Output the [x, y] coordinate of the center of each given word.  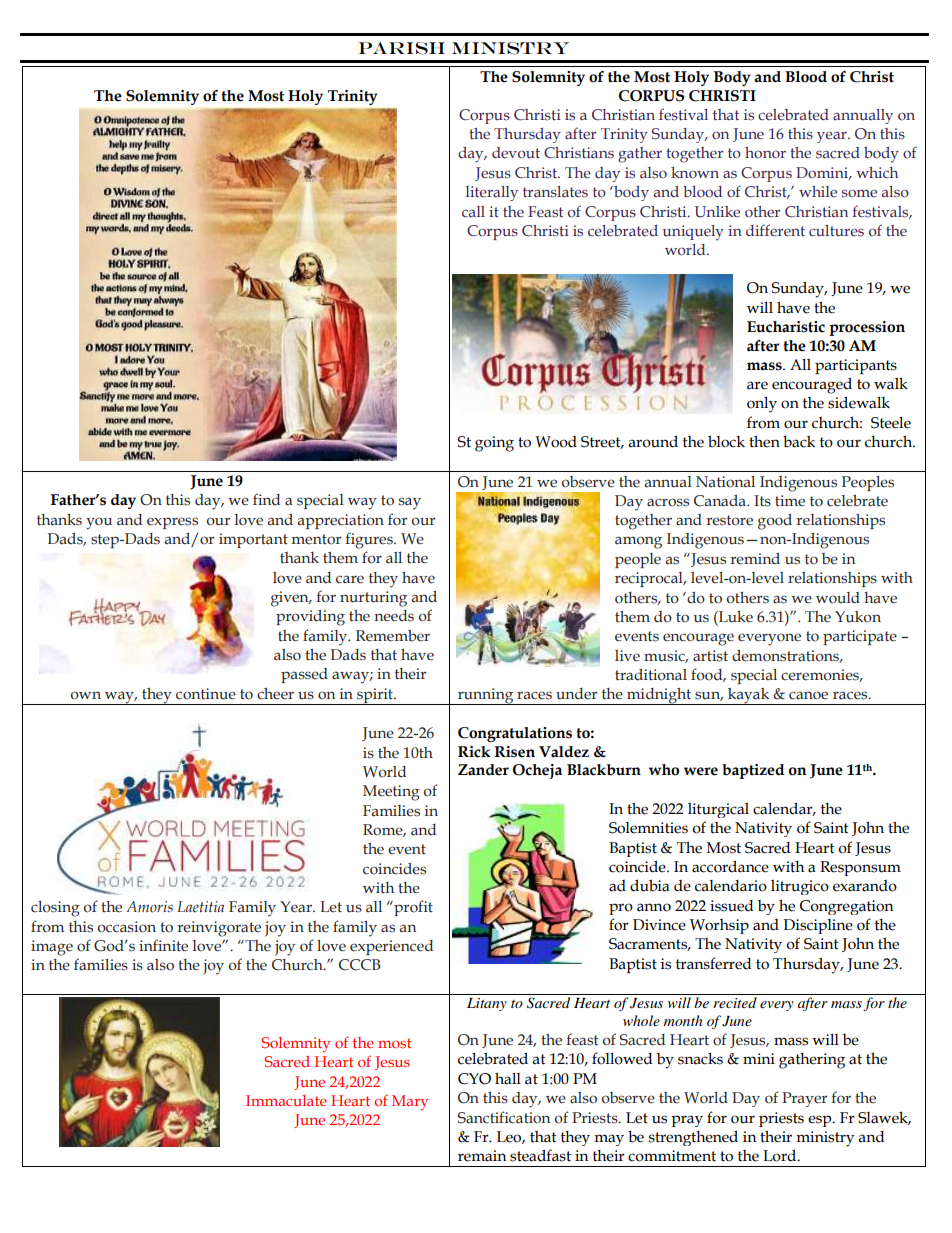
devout [516, 153]
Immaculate [286, 1100]
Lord [781, 1155]
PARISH [402, 48]
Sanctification [504, 1117]
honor [765, 153]
